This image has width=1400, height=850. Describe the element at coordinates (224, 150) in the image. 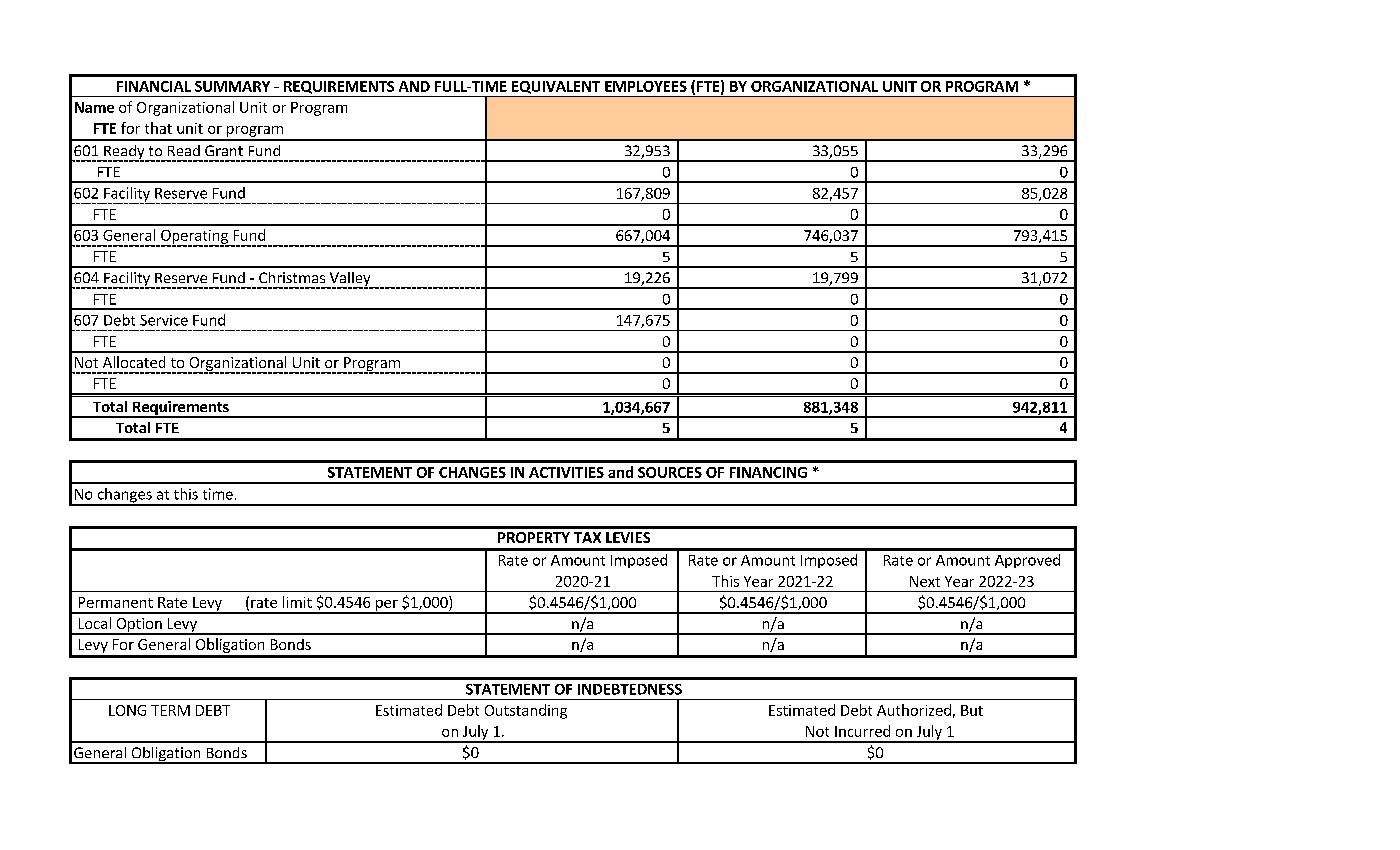

I see `Grant` at that location.
